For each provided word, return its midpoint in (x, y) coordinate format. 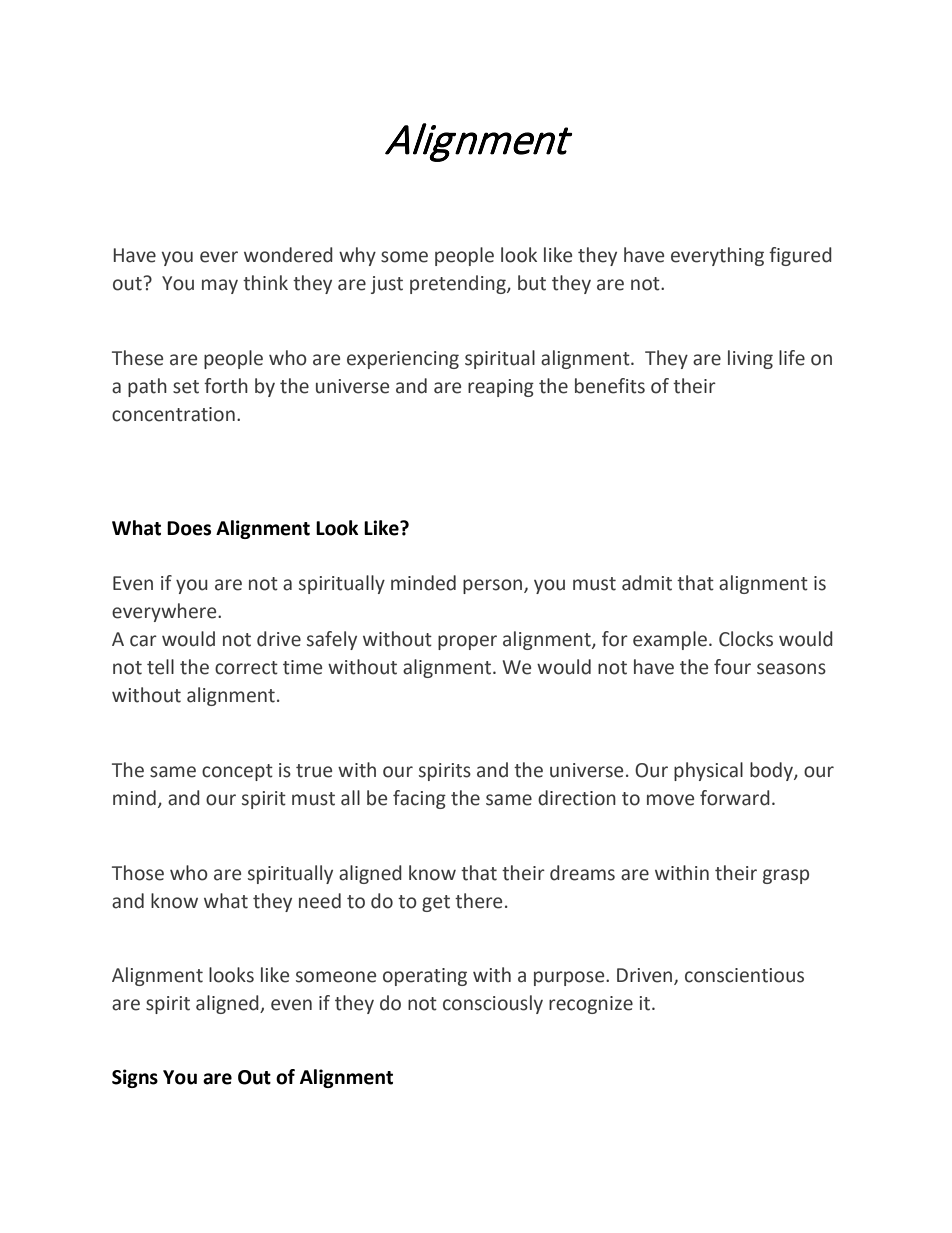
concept (237, 772)
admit (647, 583)
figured (800, 256)
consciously (493, 1004)
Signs (135, 1078)
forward (735, 798)
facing (419, 799)
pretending (459, 284)
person (494, 586)
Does (189, 528)
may (220, 286)
